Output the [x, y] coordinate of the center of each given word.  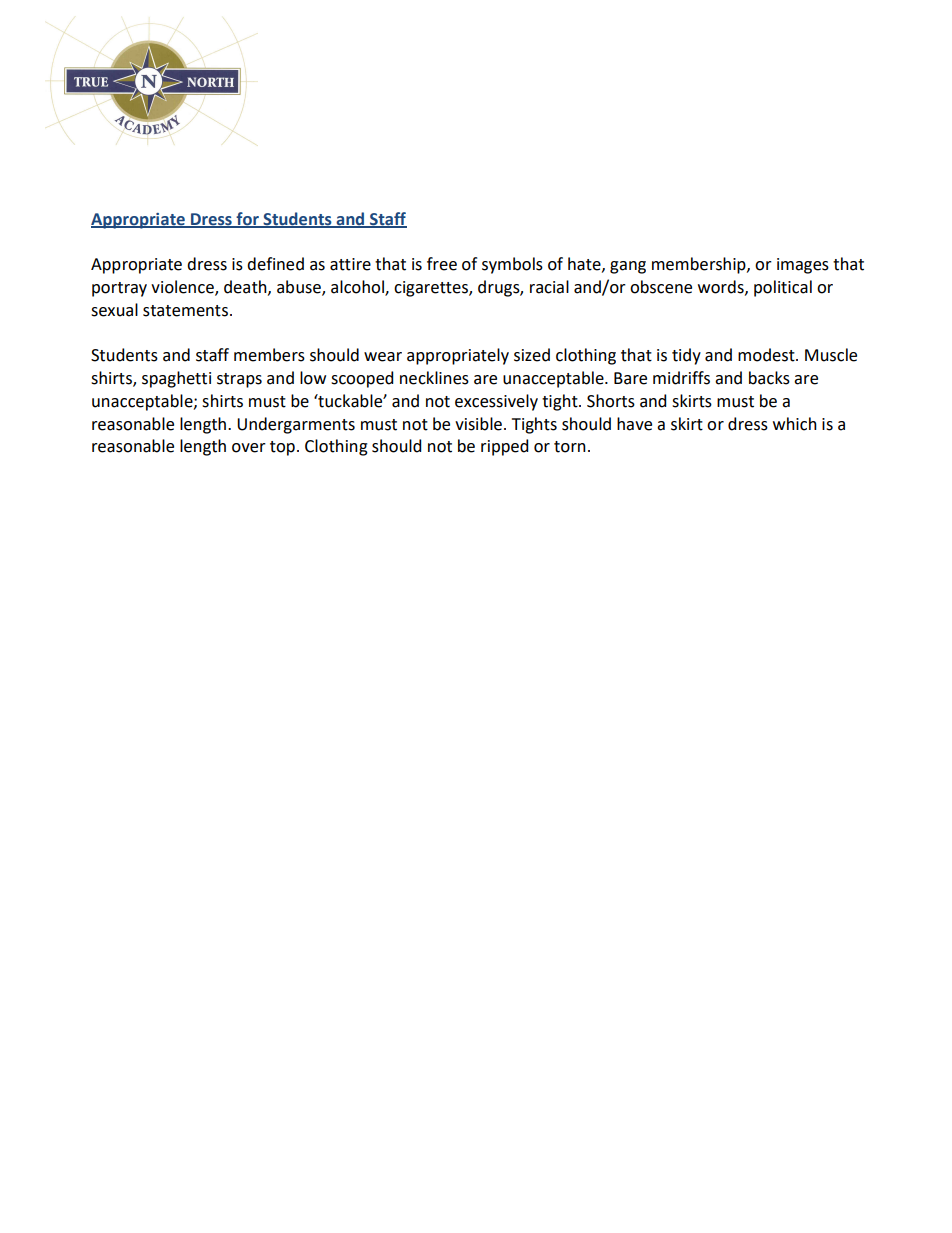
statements [185, 311]
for [247, 219]
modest [767, 355]
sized [532, 355]
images [803, 266]
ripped [504, 447]
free [442, 264]
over [249, 448]
